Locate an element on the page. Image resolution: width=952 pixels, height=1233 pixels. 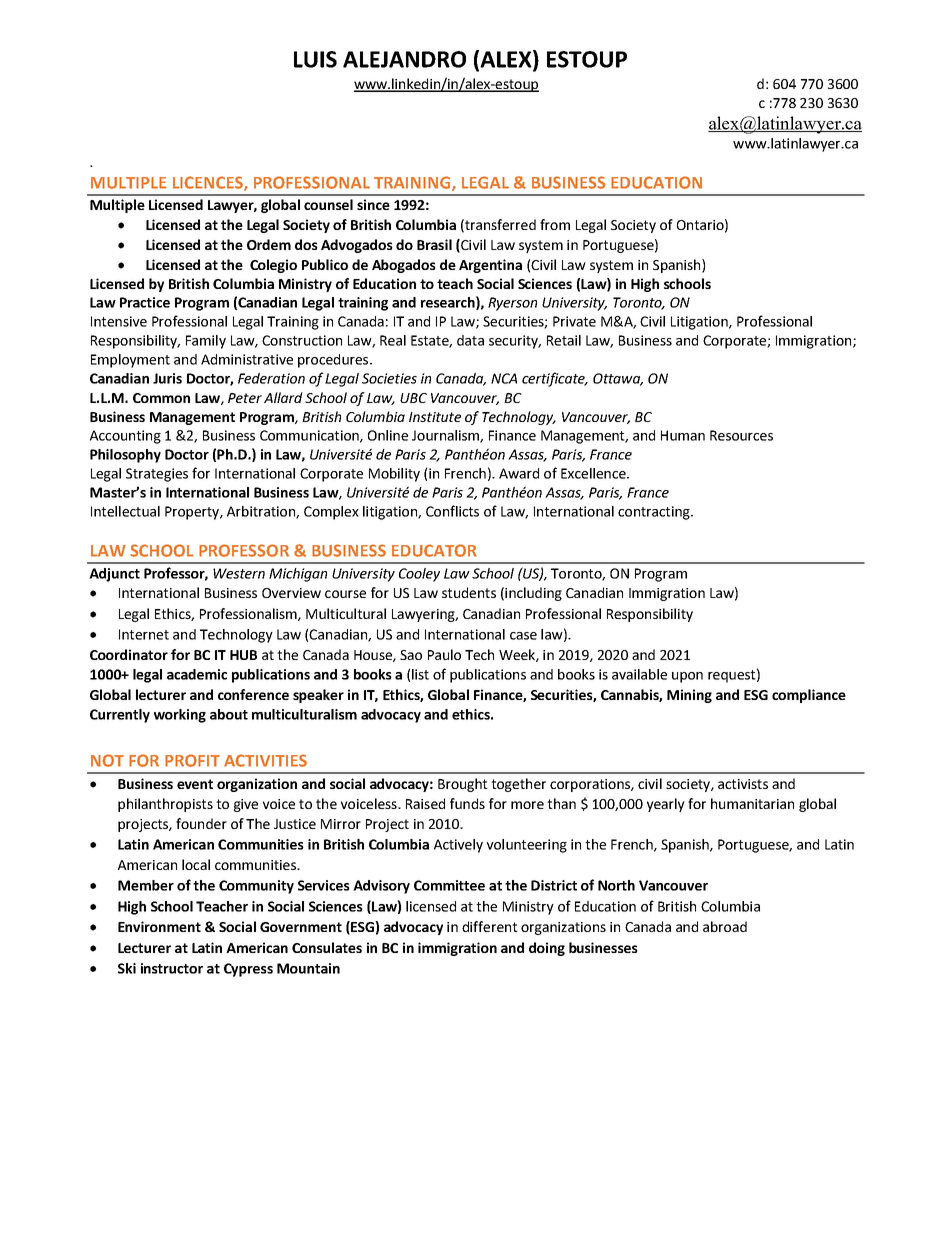
Environment is located at coordinates (159, 926).
